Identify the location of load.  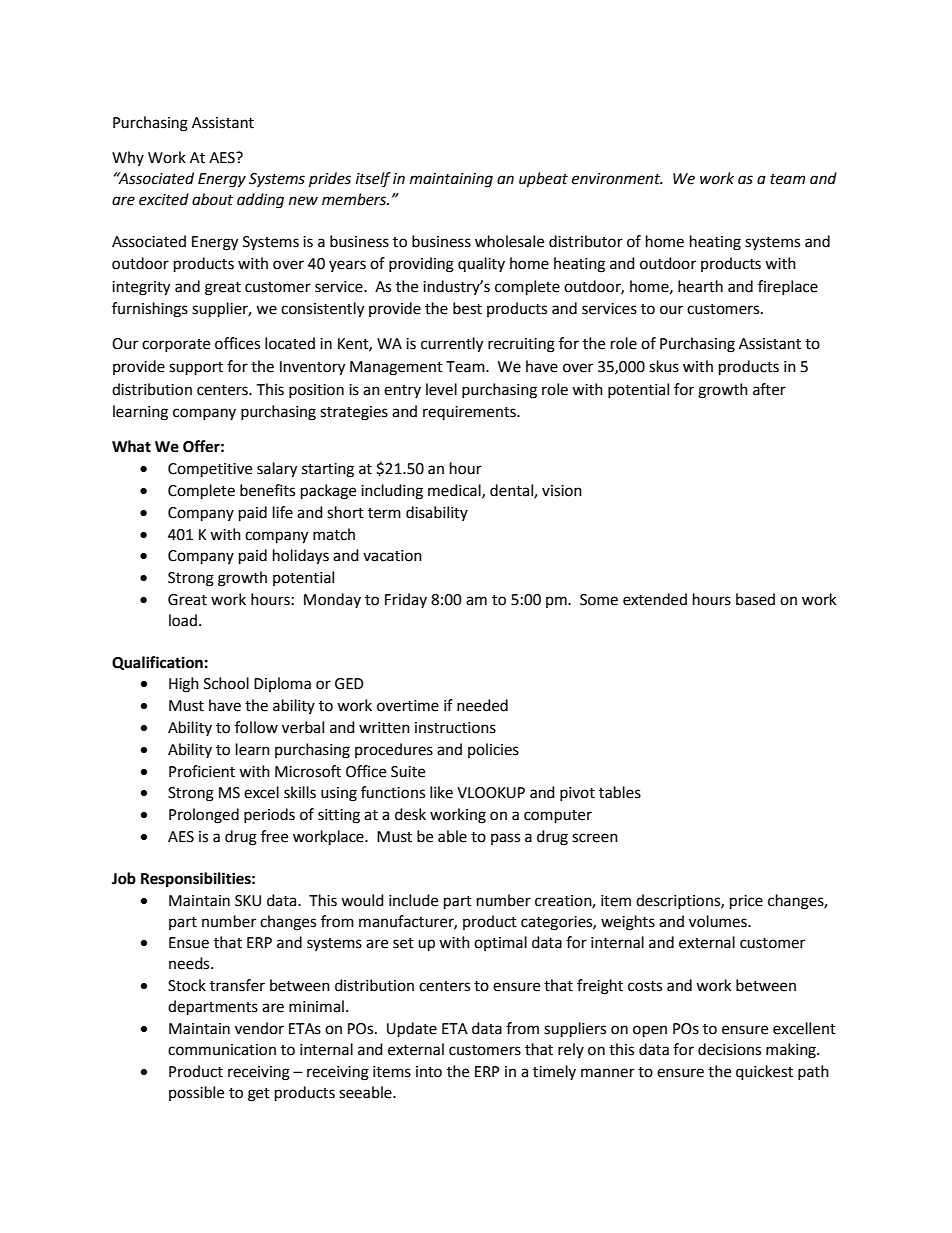
(183, 620).
